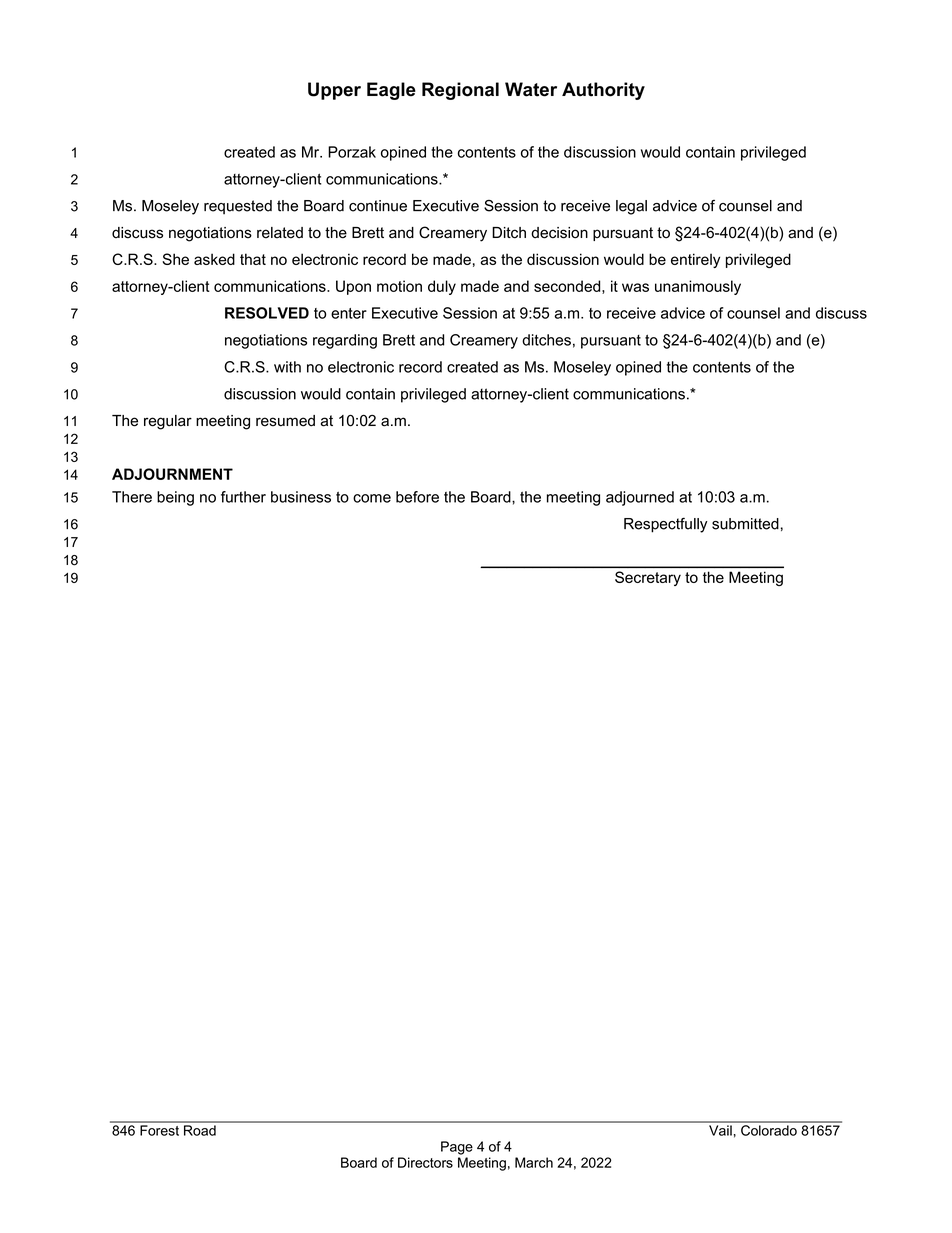 The width and height of the page is (952, 1233). I want to click on Authority, so click(603, 91).
